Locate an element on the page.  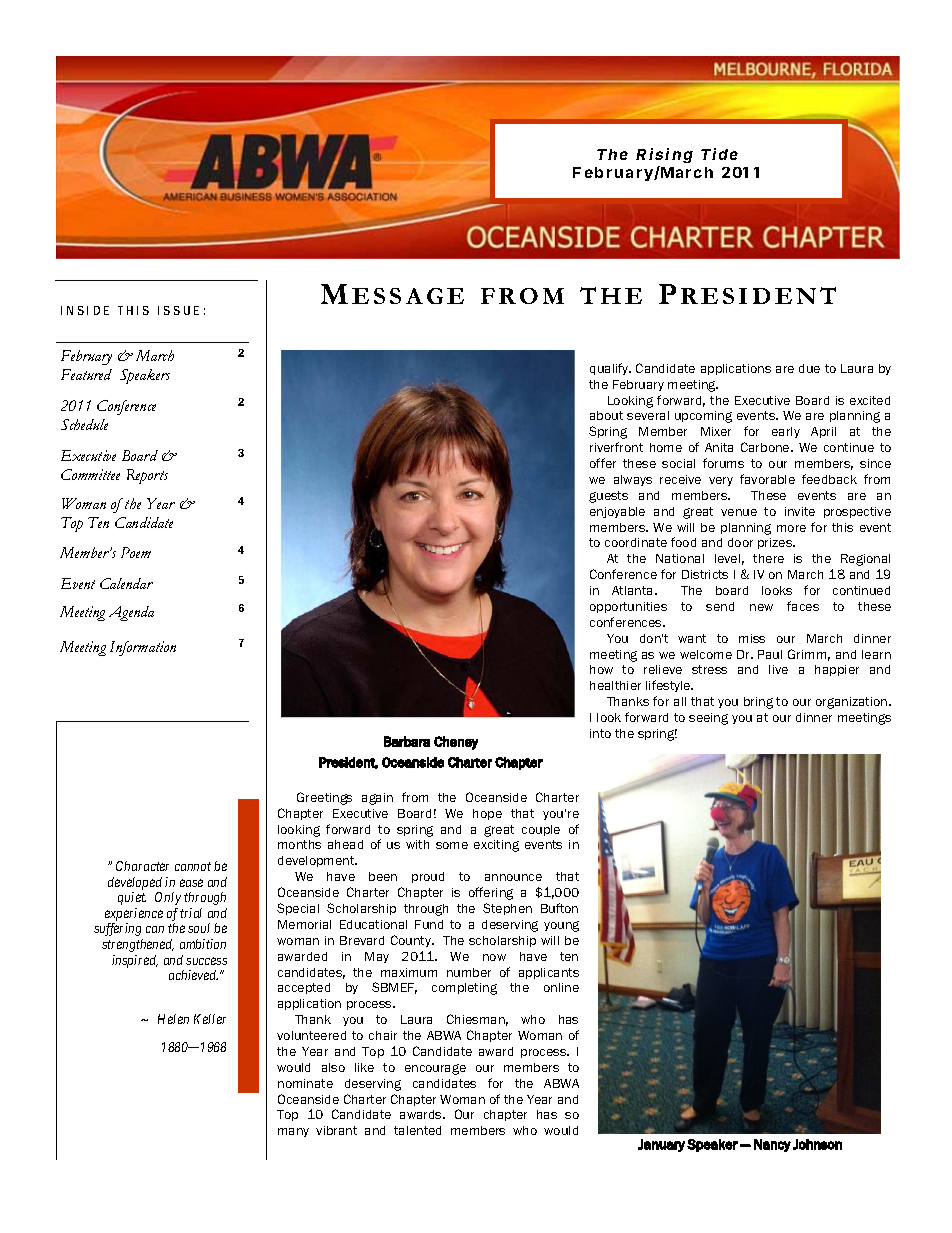
ISSUE is located at coordinates (178, 310).
